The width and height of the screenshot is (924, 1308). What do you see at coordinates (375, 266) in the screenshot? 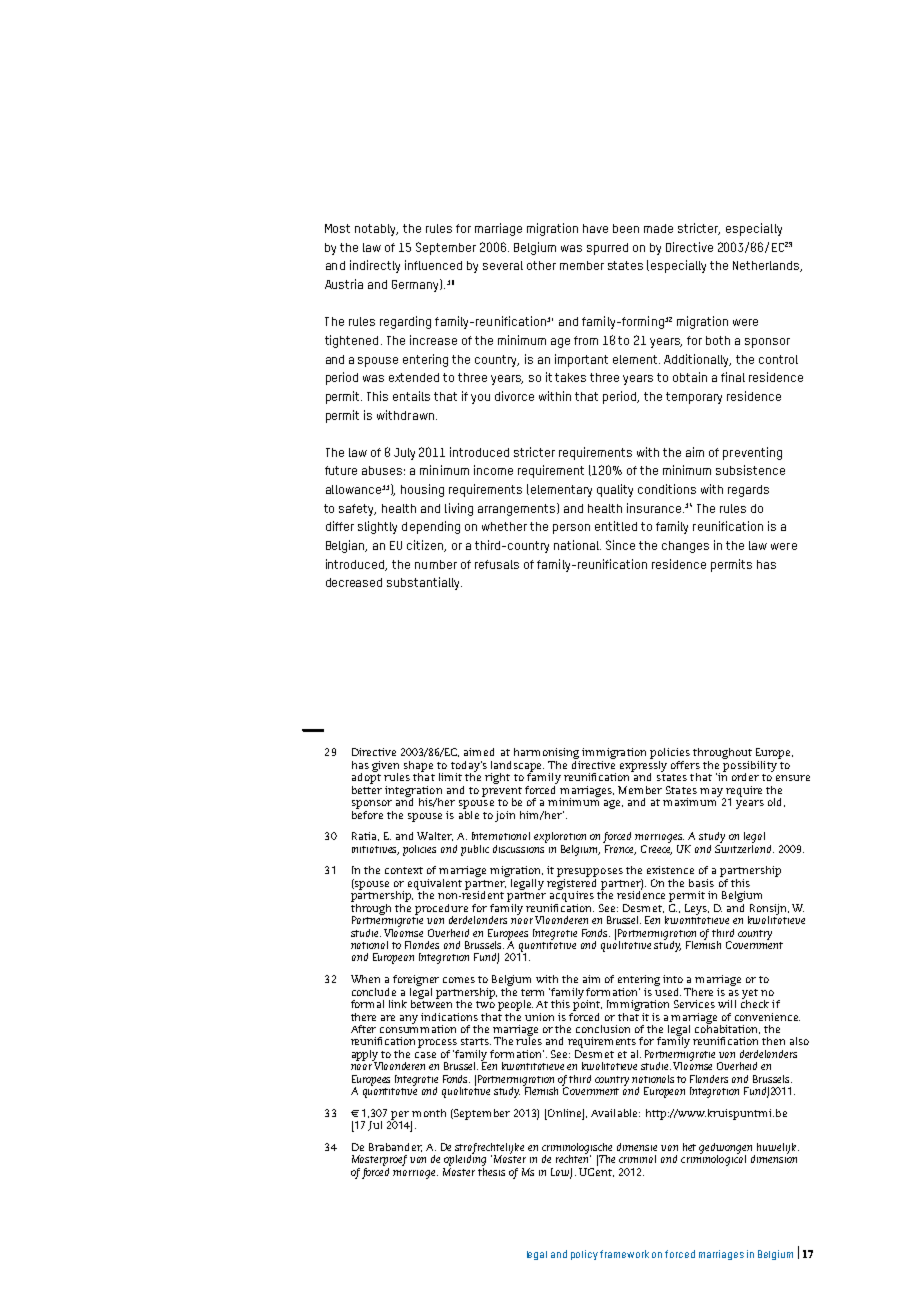
I see `indirectly` at bounding box center [375, 266].
